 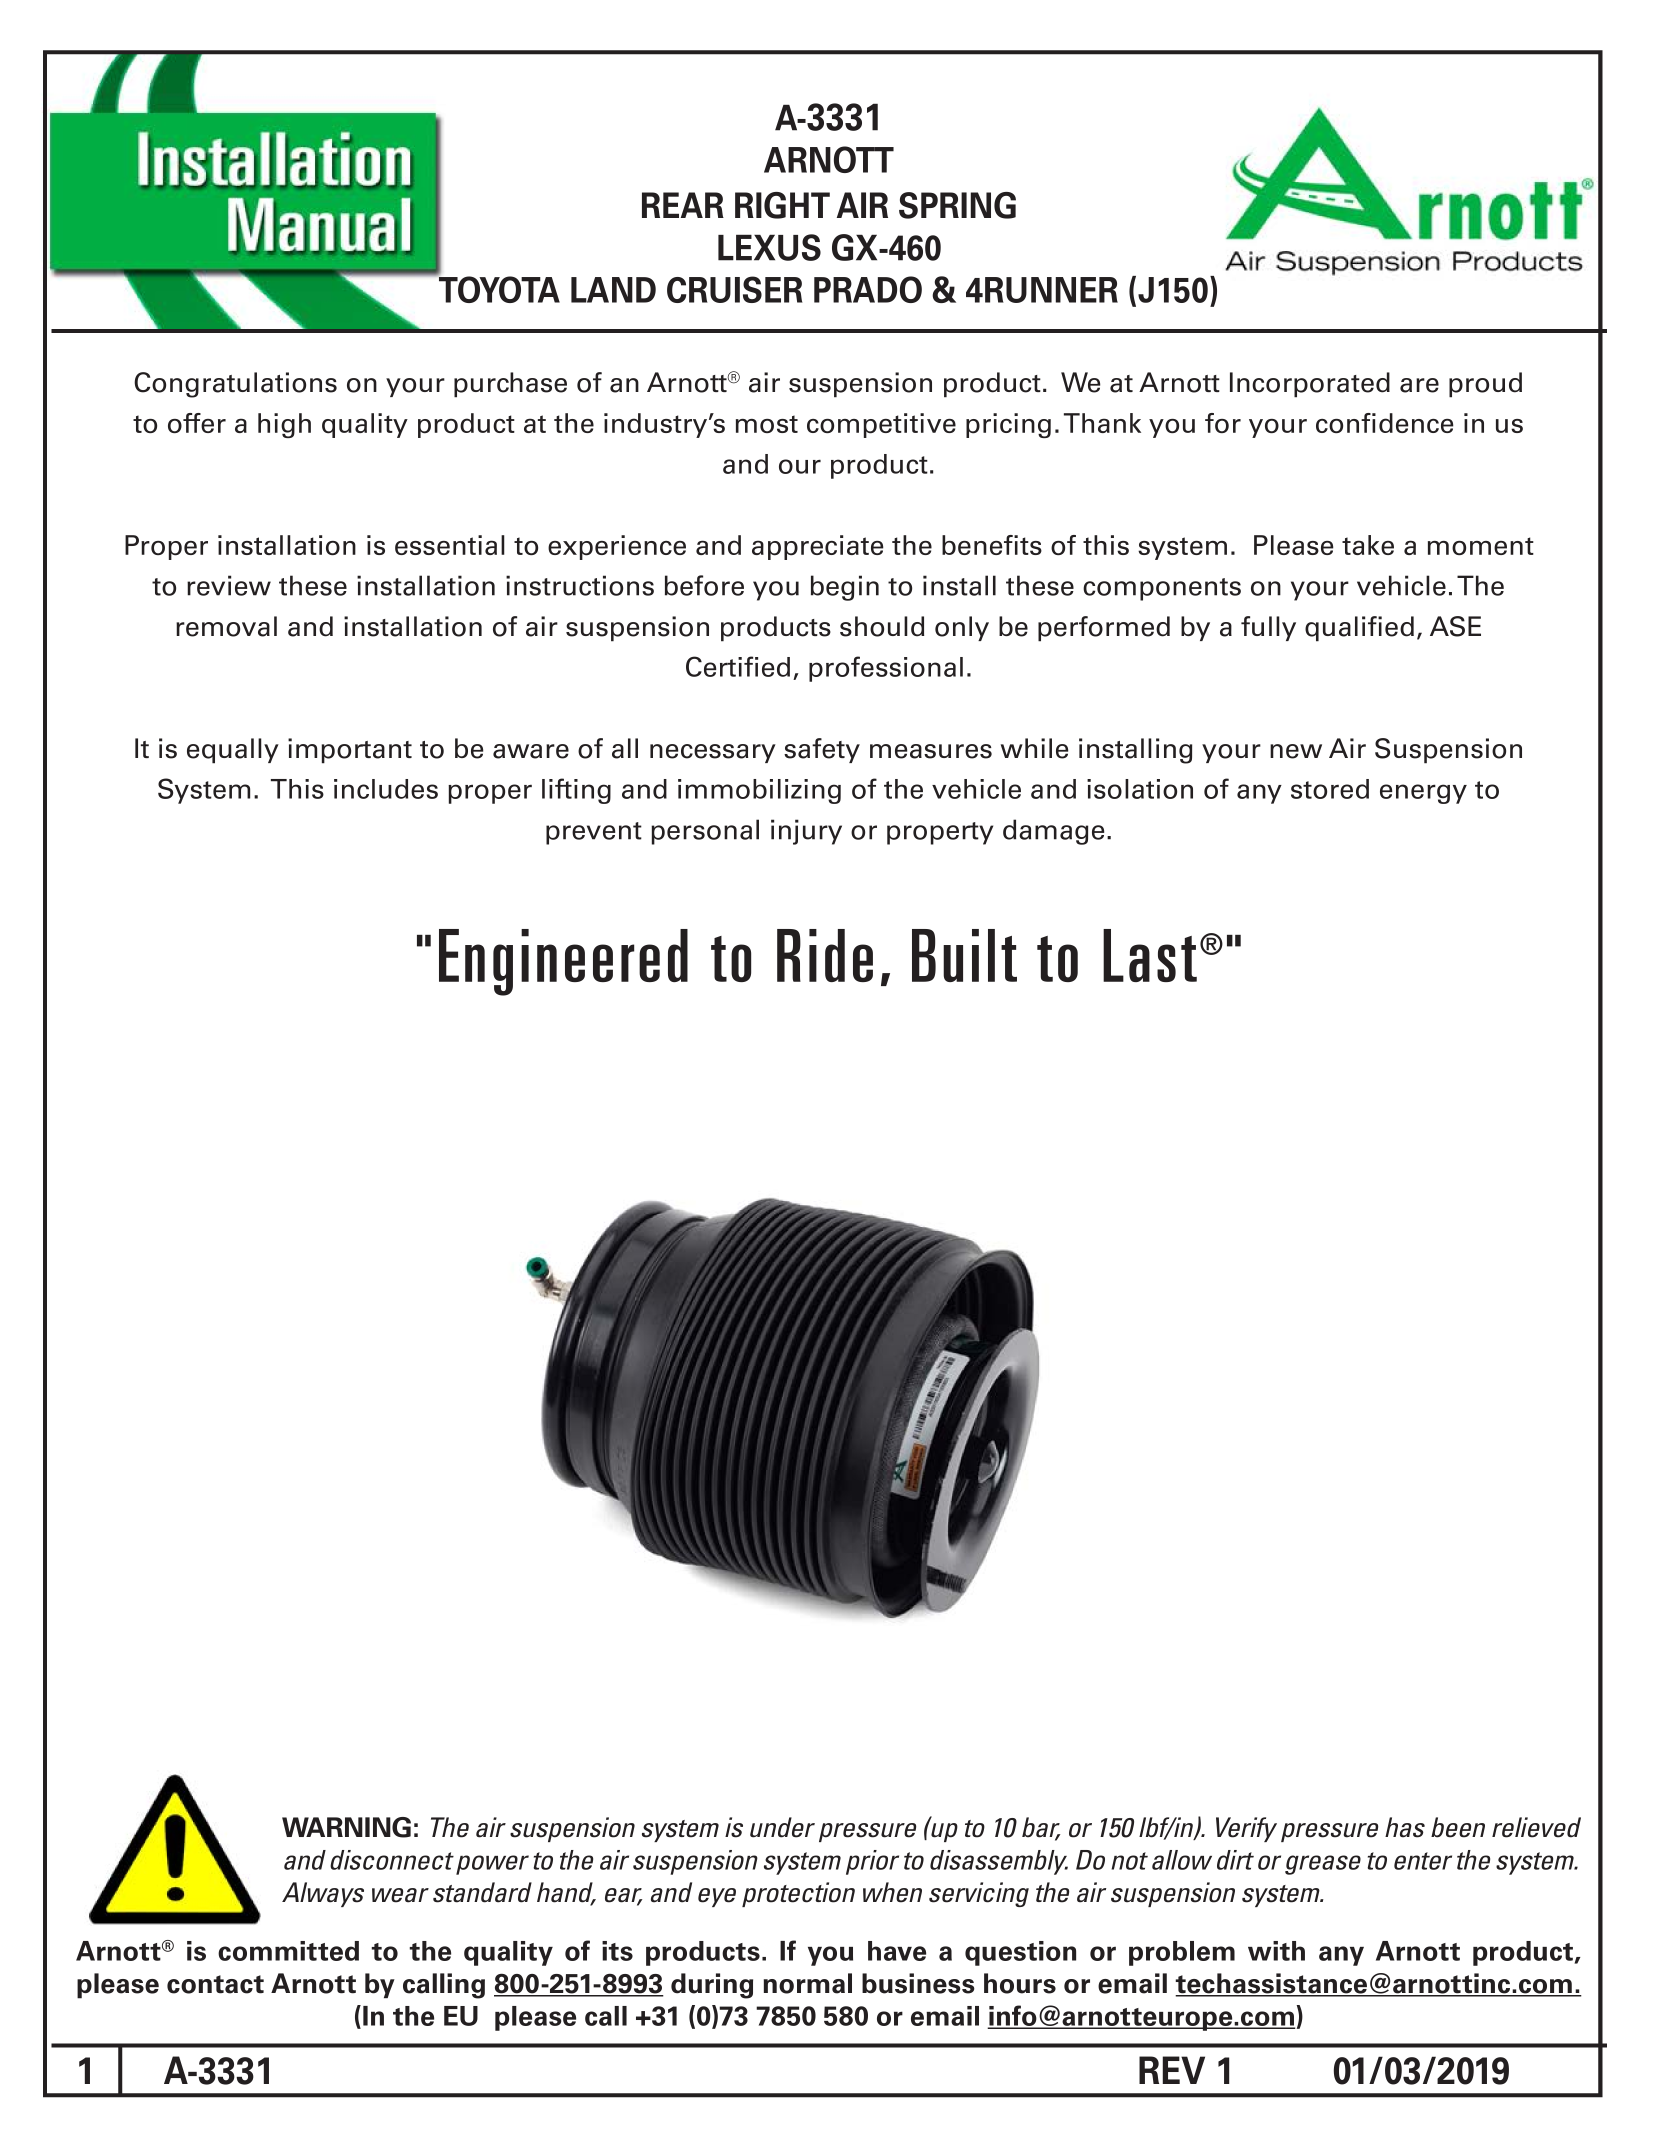 What do you see at coordinates (594, 833) in the page?
I see `prevent` at bounding box center [594, 833].
